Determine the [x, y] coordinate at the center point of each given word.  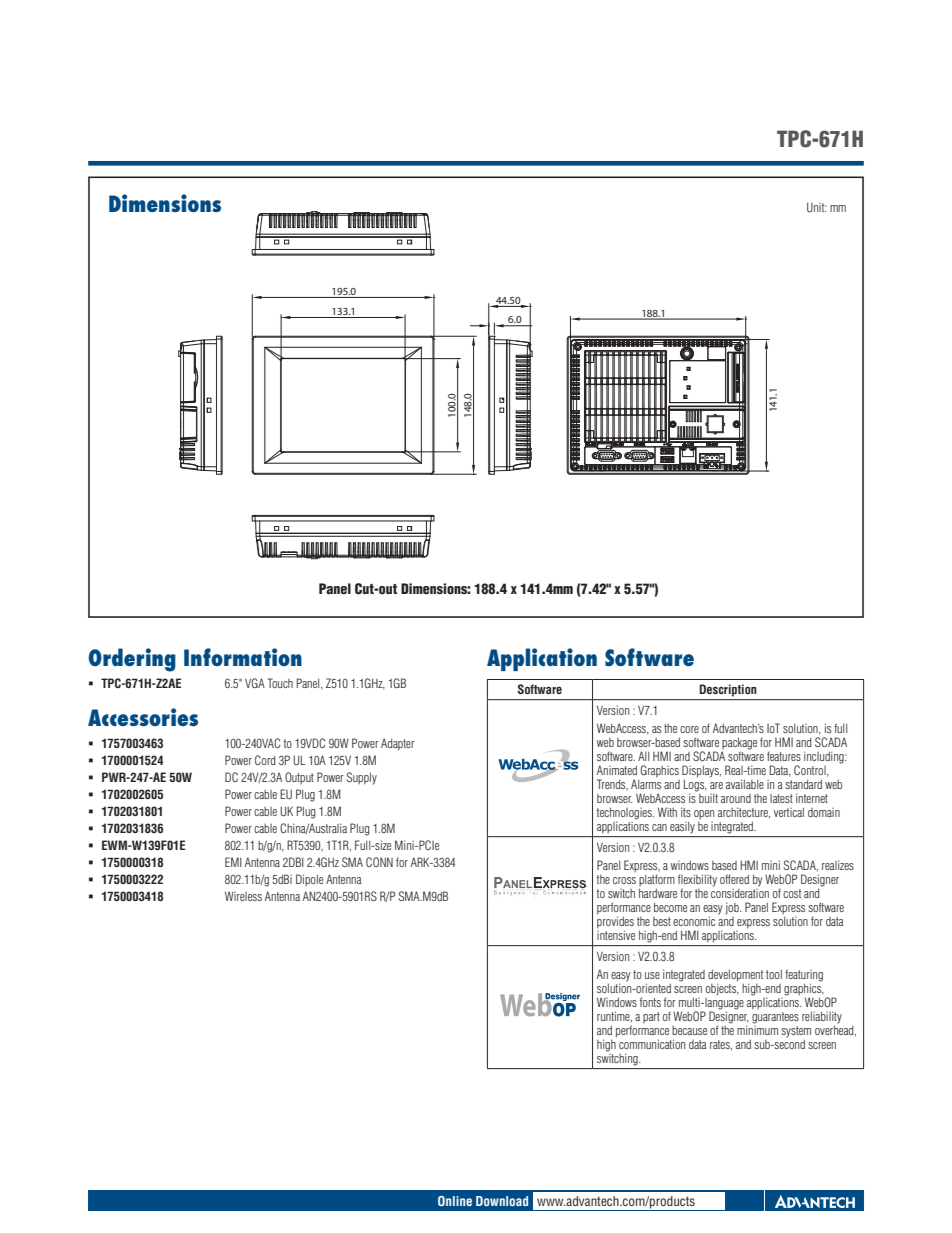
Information [243, 657]
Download [502, 1201]
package [739, 744]
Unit [817, 207]
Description [728, 690]
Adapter [398, 744]
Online [455, 1201]
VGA [255, 683]
